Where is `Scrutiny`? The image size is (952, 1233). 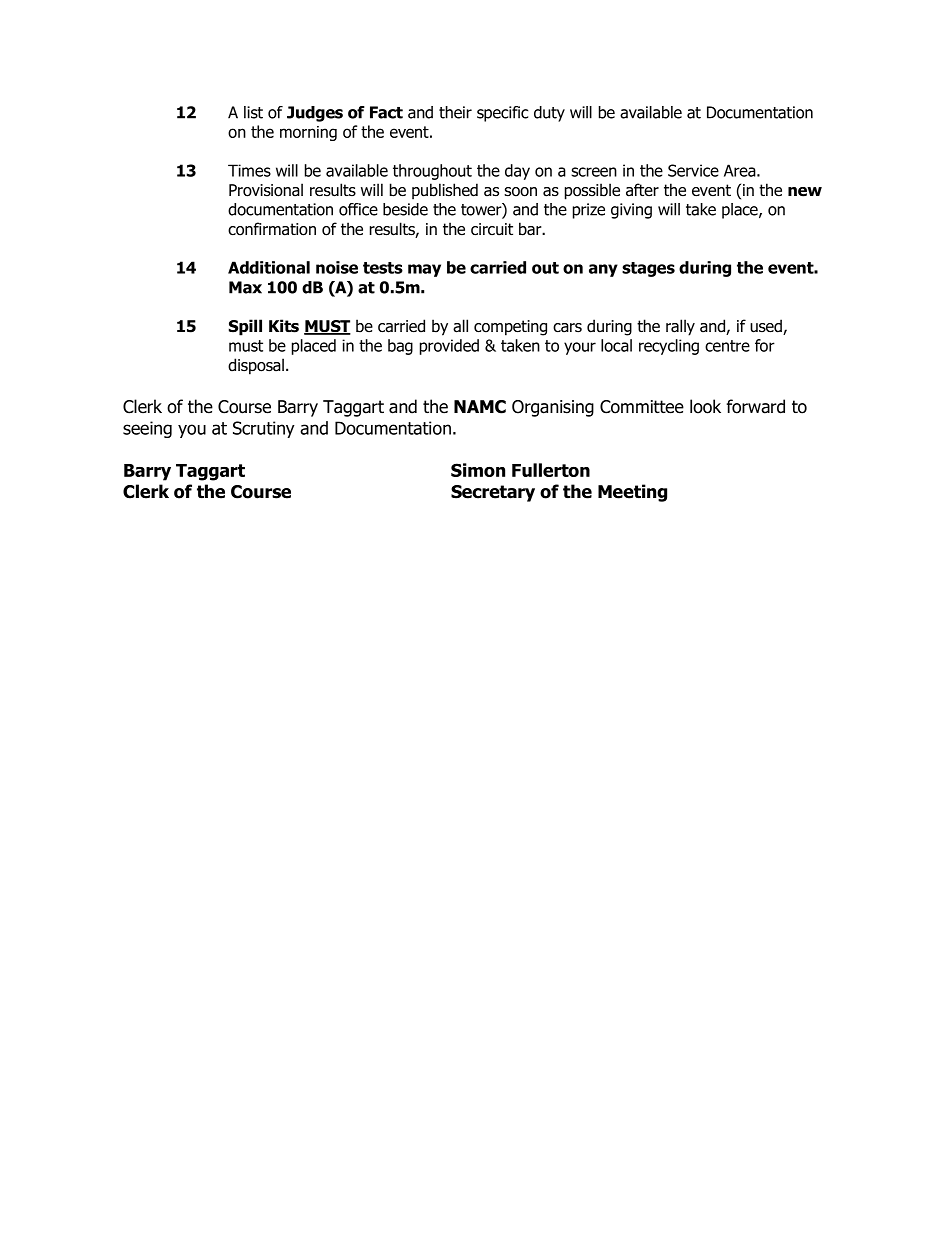
Scrutiny is located at coordinates (264, 429).
